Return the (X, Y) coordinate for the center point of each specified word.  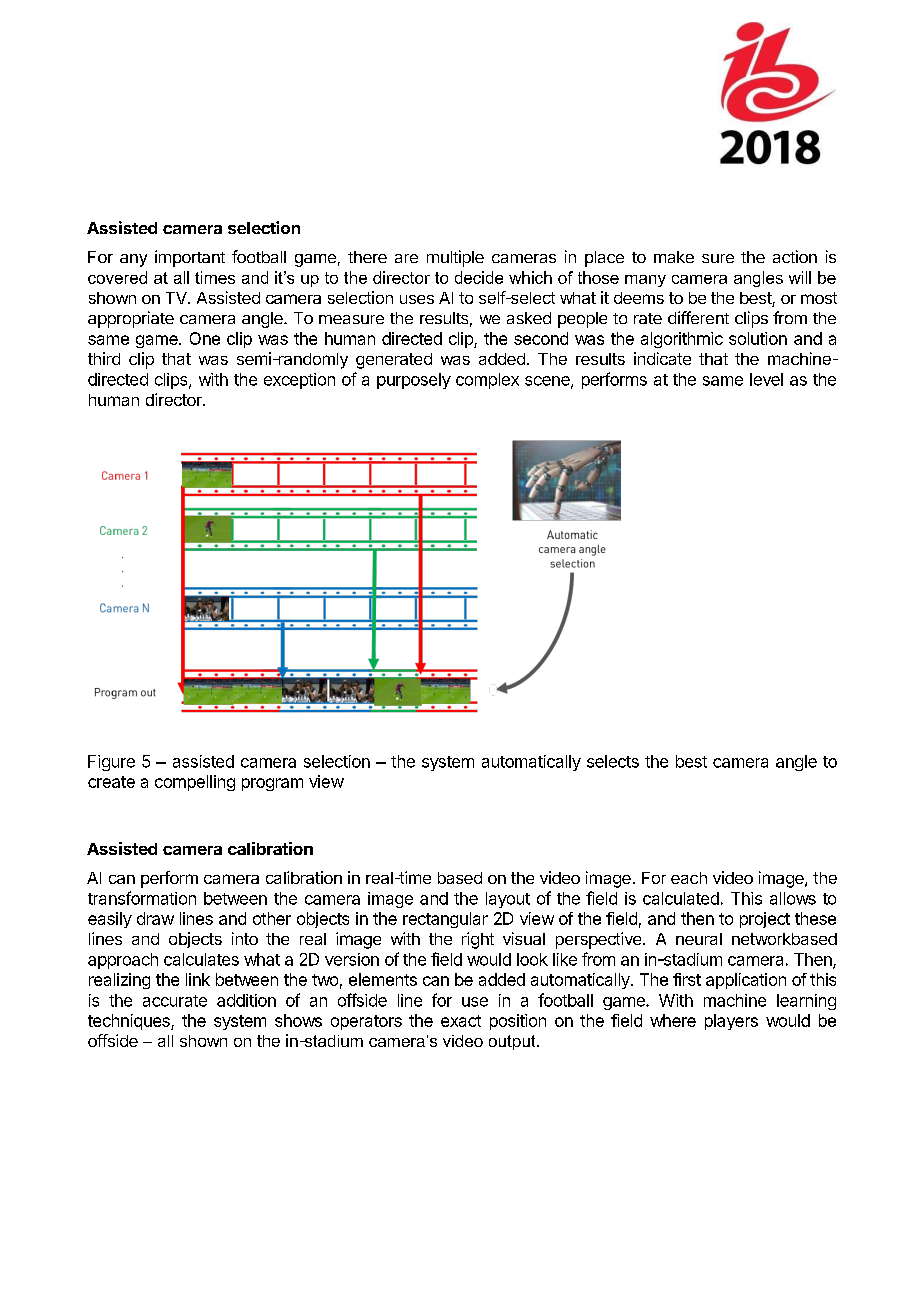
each (689, 878)
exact (461, 1021)
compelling (195, 783)
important (190, 258)
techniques (130, 1022)
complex (487, 381)
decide (479, 277)
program (272, 784)
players (731, 1022)
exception (299, 381)
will (800, 277)
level (766, 379)
